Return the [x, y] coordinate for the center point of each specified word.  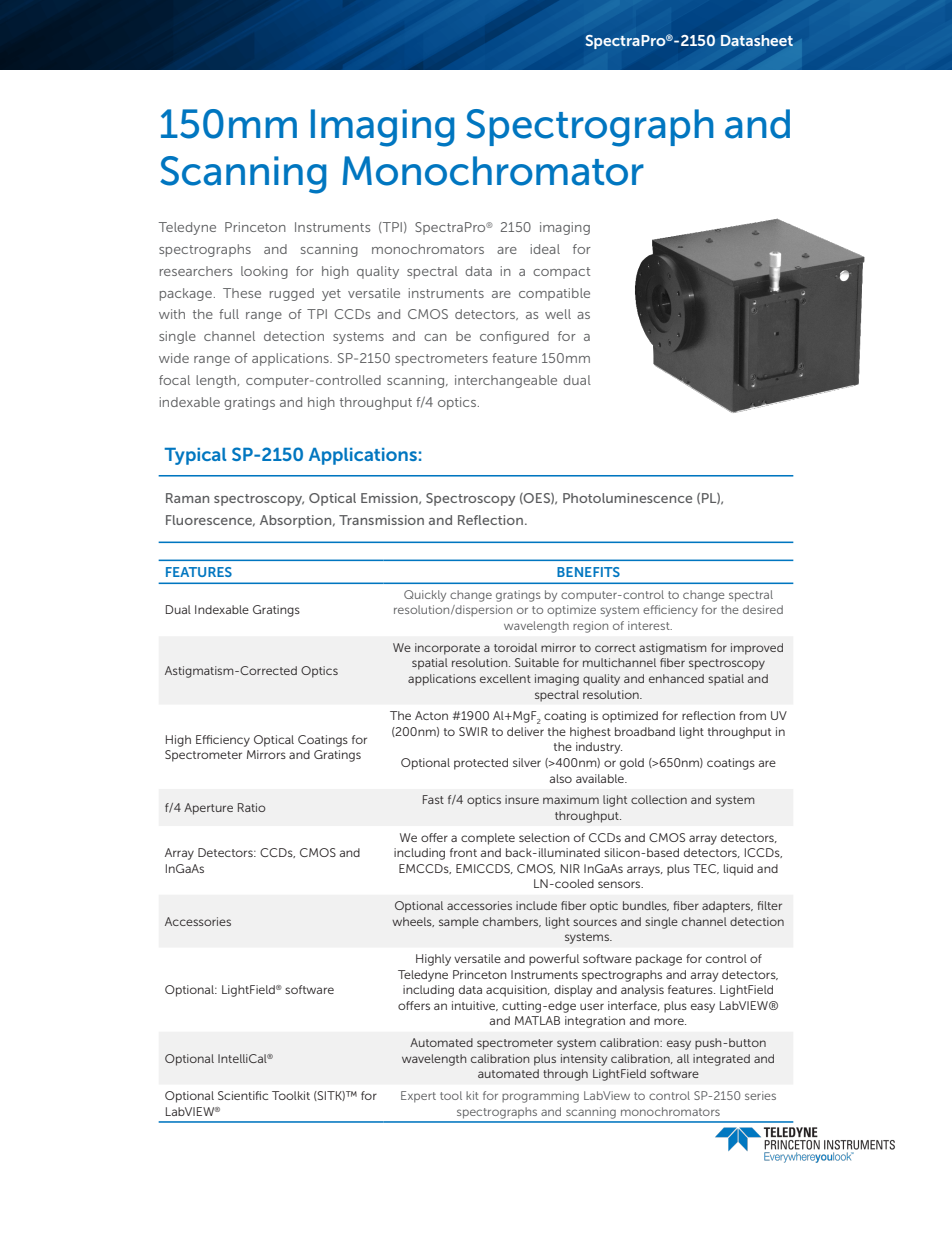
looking [264, 272]
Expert [418, 1097]
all [683, 1058]
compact [561, 273]
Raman [187, 498]
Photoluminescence [627, 498]
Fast [433, 799]
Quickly [425, 596]
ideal [545, 249]
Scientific [243, 1095]
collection [659, 799]
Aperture [208, 809]
